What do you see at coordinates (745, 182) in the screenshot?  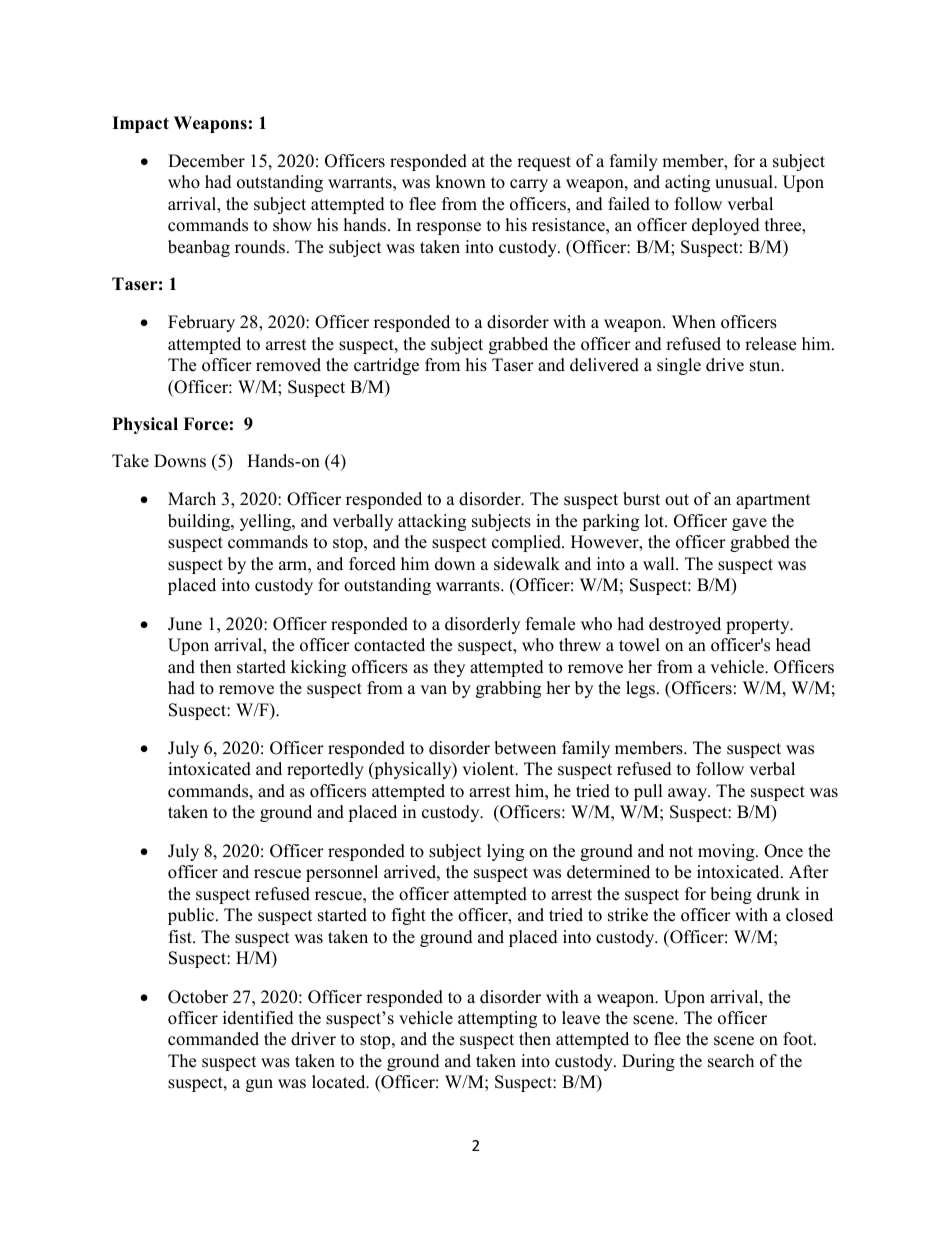 I see `unusual` at bounding box center [745, 182].
